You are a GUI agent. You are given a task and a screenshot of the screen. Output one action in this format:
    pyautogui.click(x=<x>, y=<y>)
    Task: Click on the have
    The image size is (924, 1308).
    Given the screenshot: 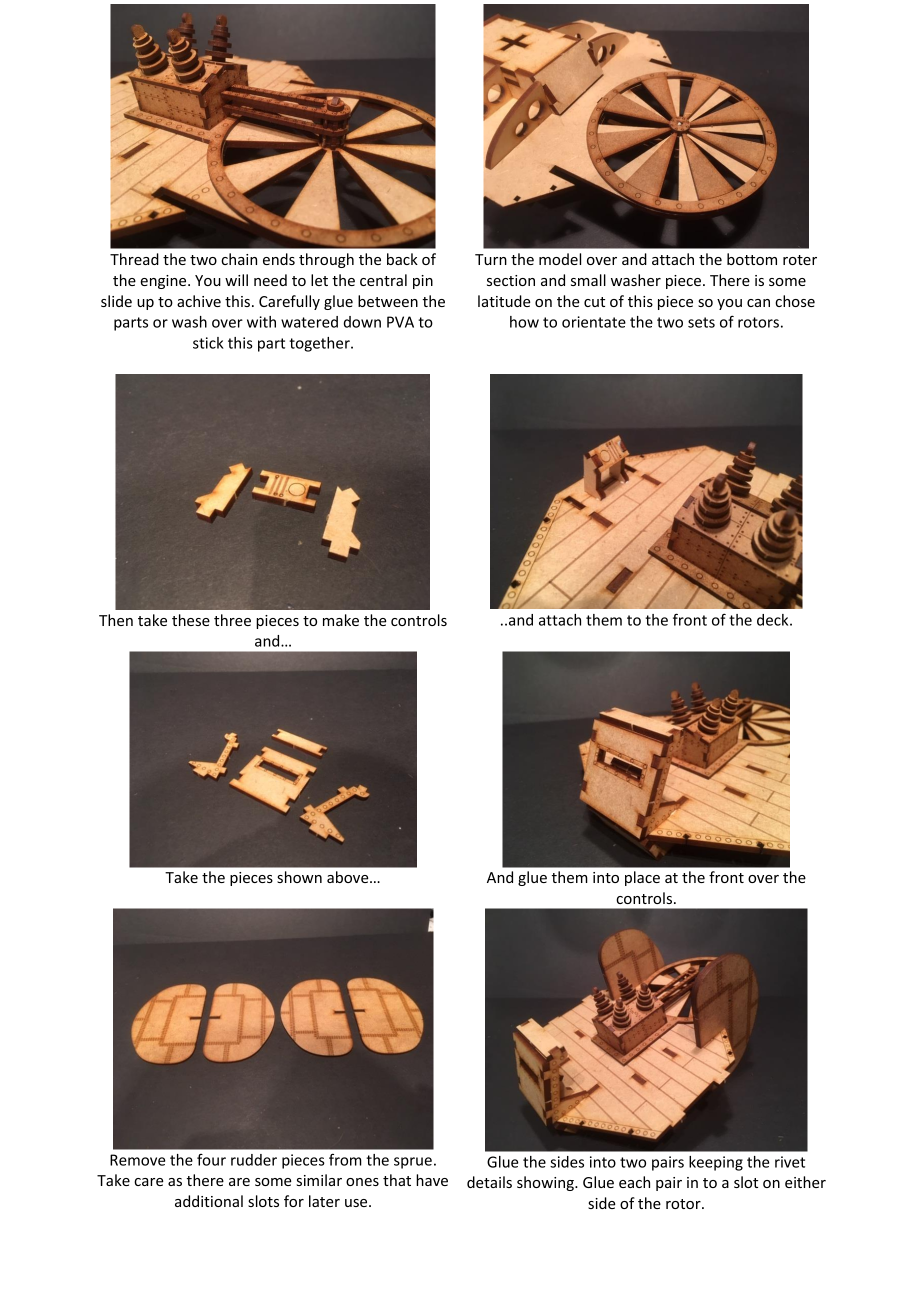 What is the action you would take?
    pyautogui.click(x=432, y=1180)
